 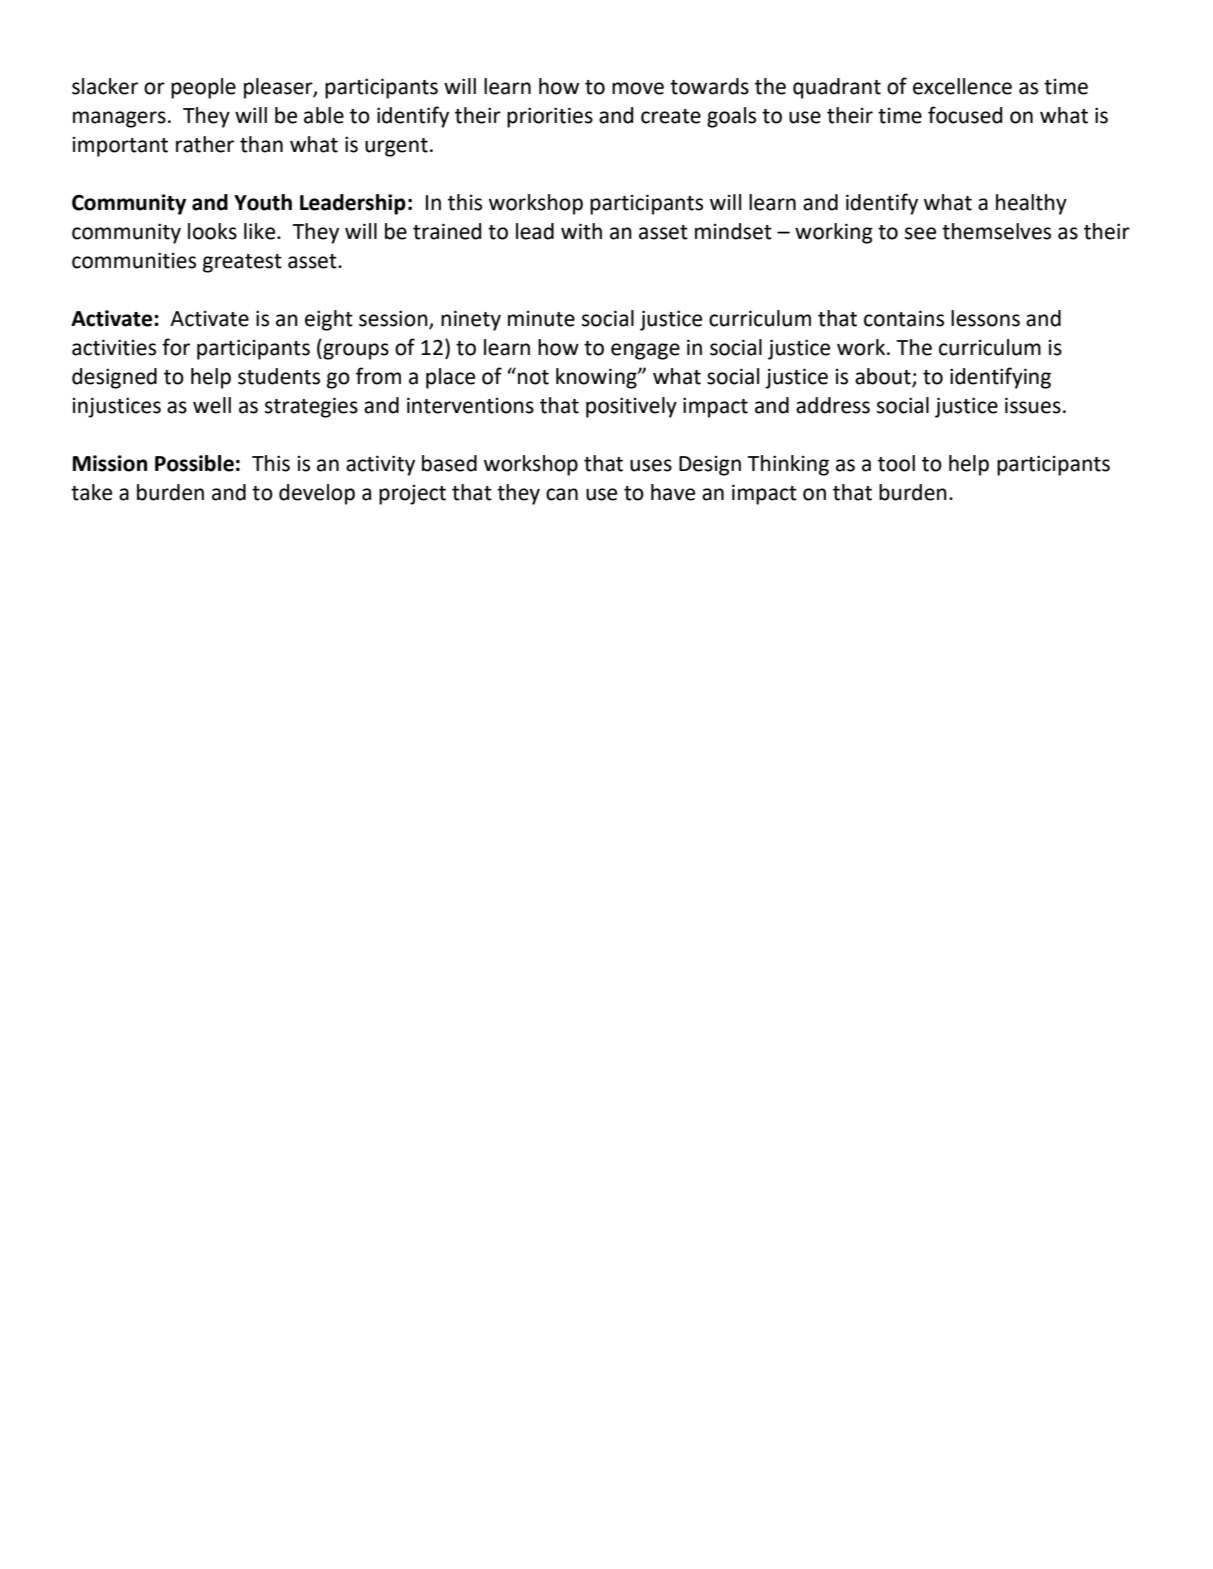 I want to click on about, so click(x=884, y=377).
